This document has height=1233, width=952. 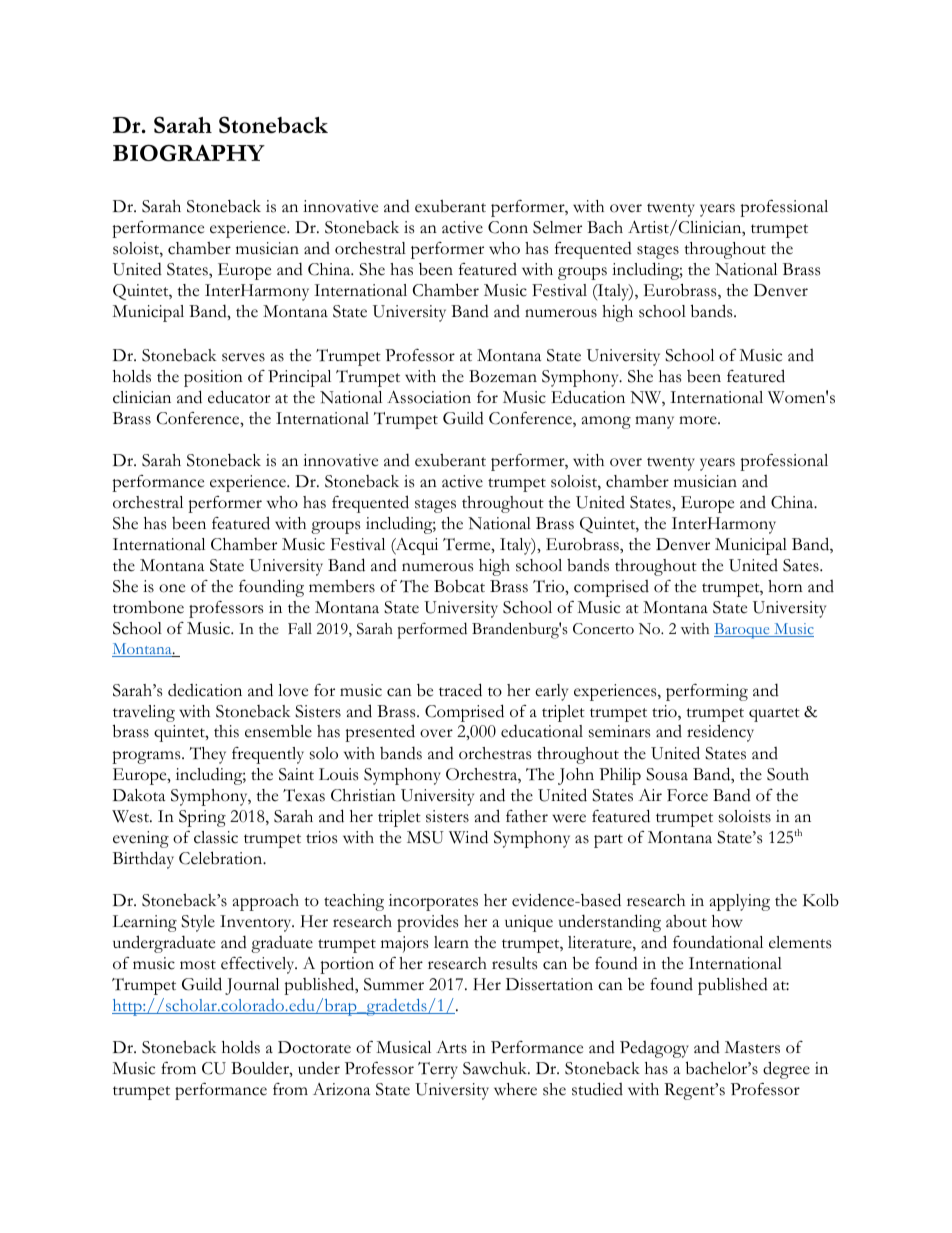 I want to click on Force, so click(x=687, y=795).
